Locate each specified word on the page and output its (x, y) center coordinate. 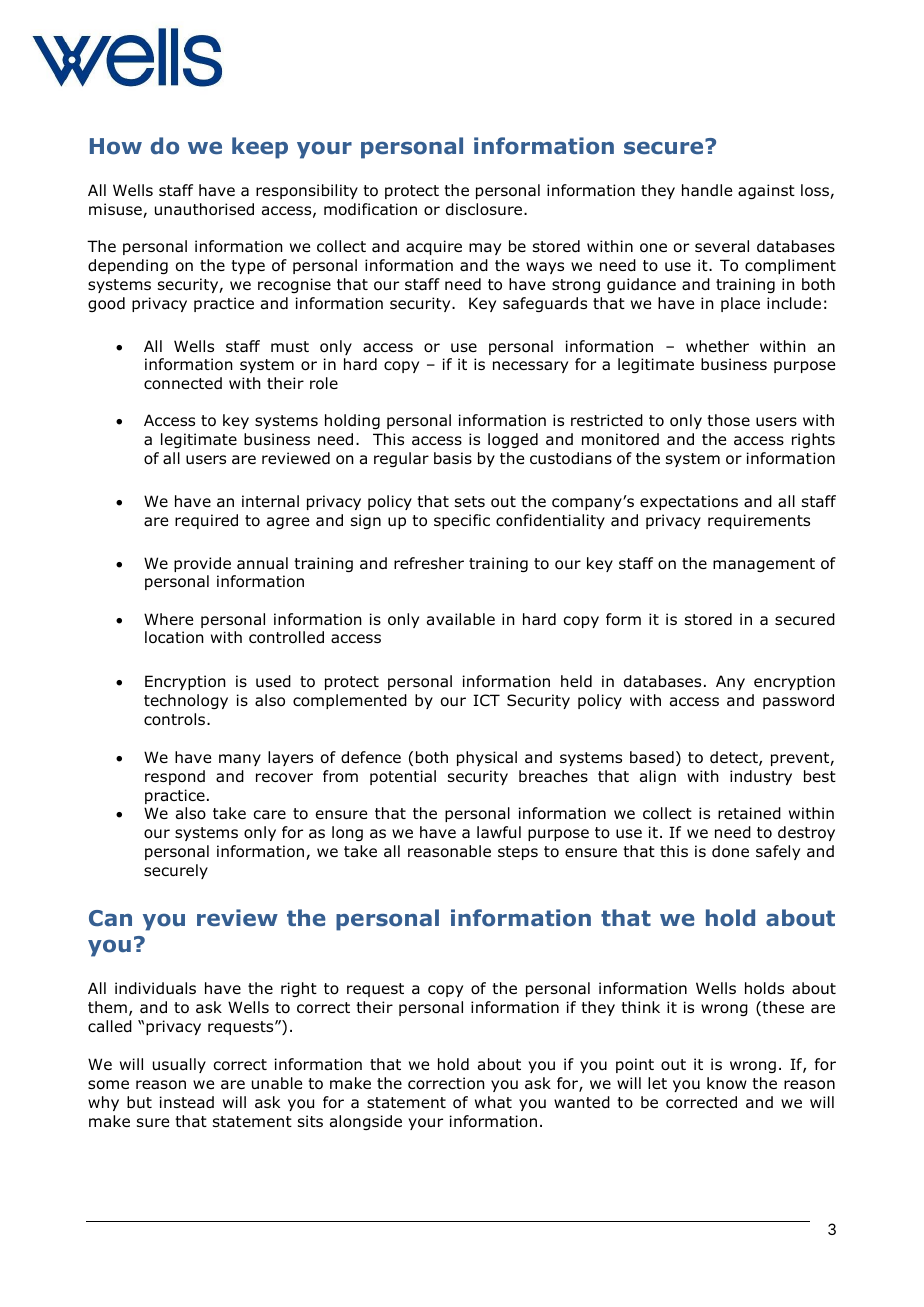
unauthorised (204, 209)
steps (518, 853)
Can (110, 918)
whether (717, 346)
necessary (530, 367)
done (730, 851)
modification (370, 209)
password (798, 701)
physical (487, 758)
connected (183, 383)
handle (707, 190)
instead (187, 1102)
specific (462, 521)
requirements (759, 521)
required (206, 521)
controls (176, 719)
